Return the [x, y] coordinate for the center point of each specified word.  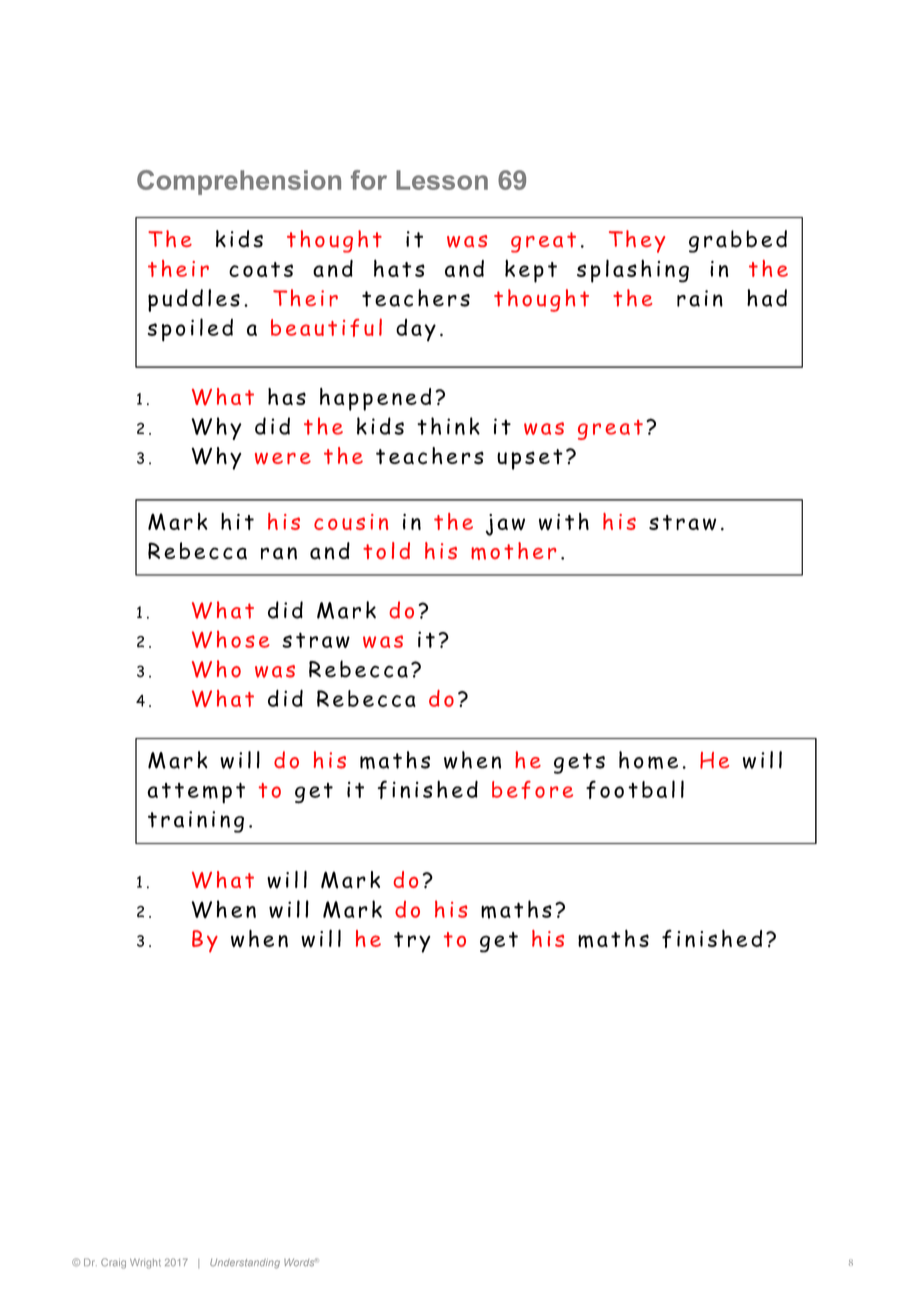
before [532, 790]
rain [700, 298]
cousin [351, 522]
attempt [196, 793]
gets [579, 763]
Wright [145, 1264]
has [287, 396]
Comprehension [239, 182]
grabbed [738, 241]
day [416, 330]
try [412, 942]
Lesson [442, 180]
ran [279, 553]
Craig [113, 1263]
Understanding [245, 1264]
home [648, 760]
